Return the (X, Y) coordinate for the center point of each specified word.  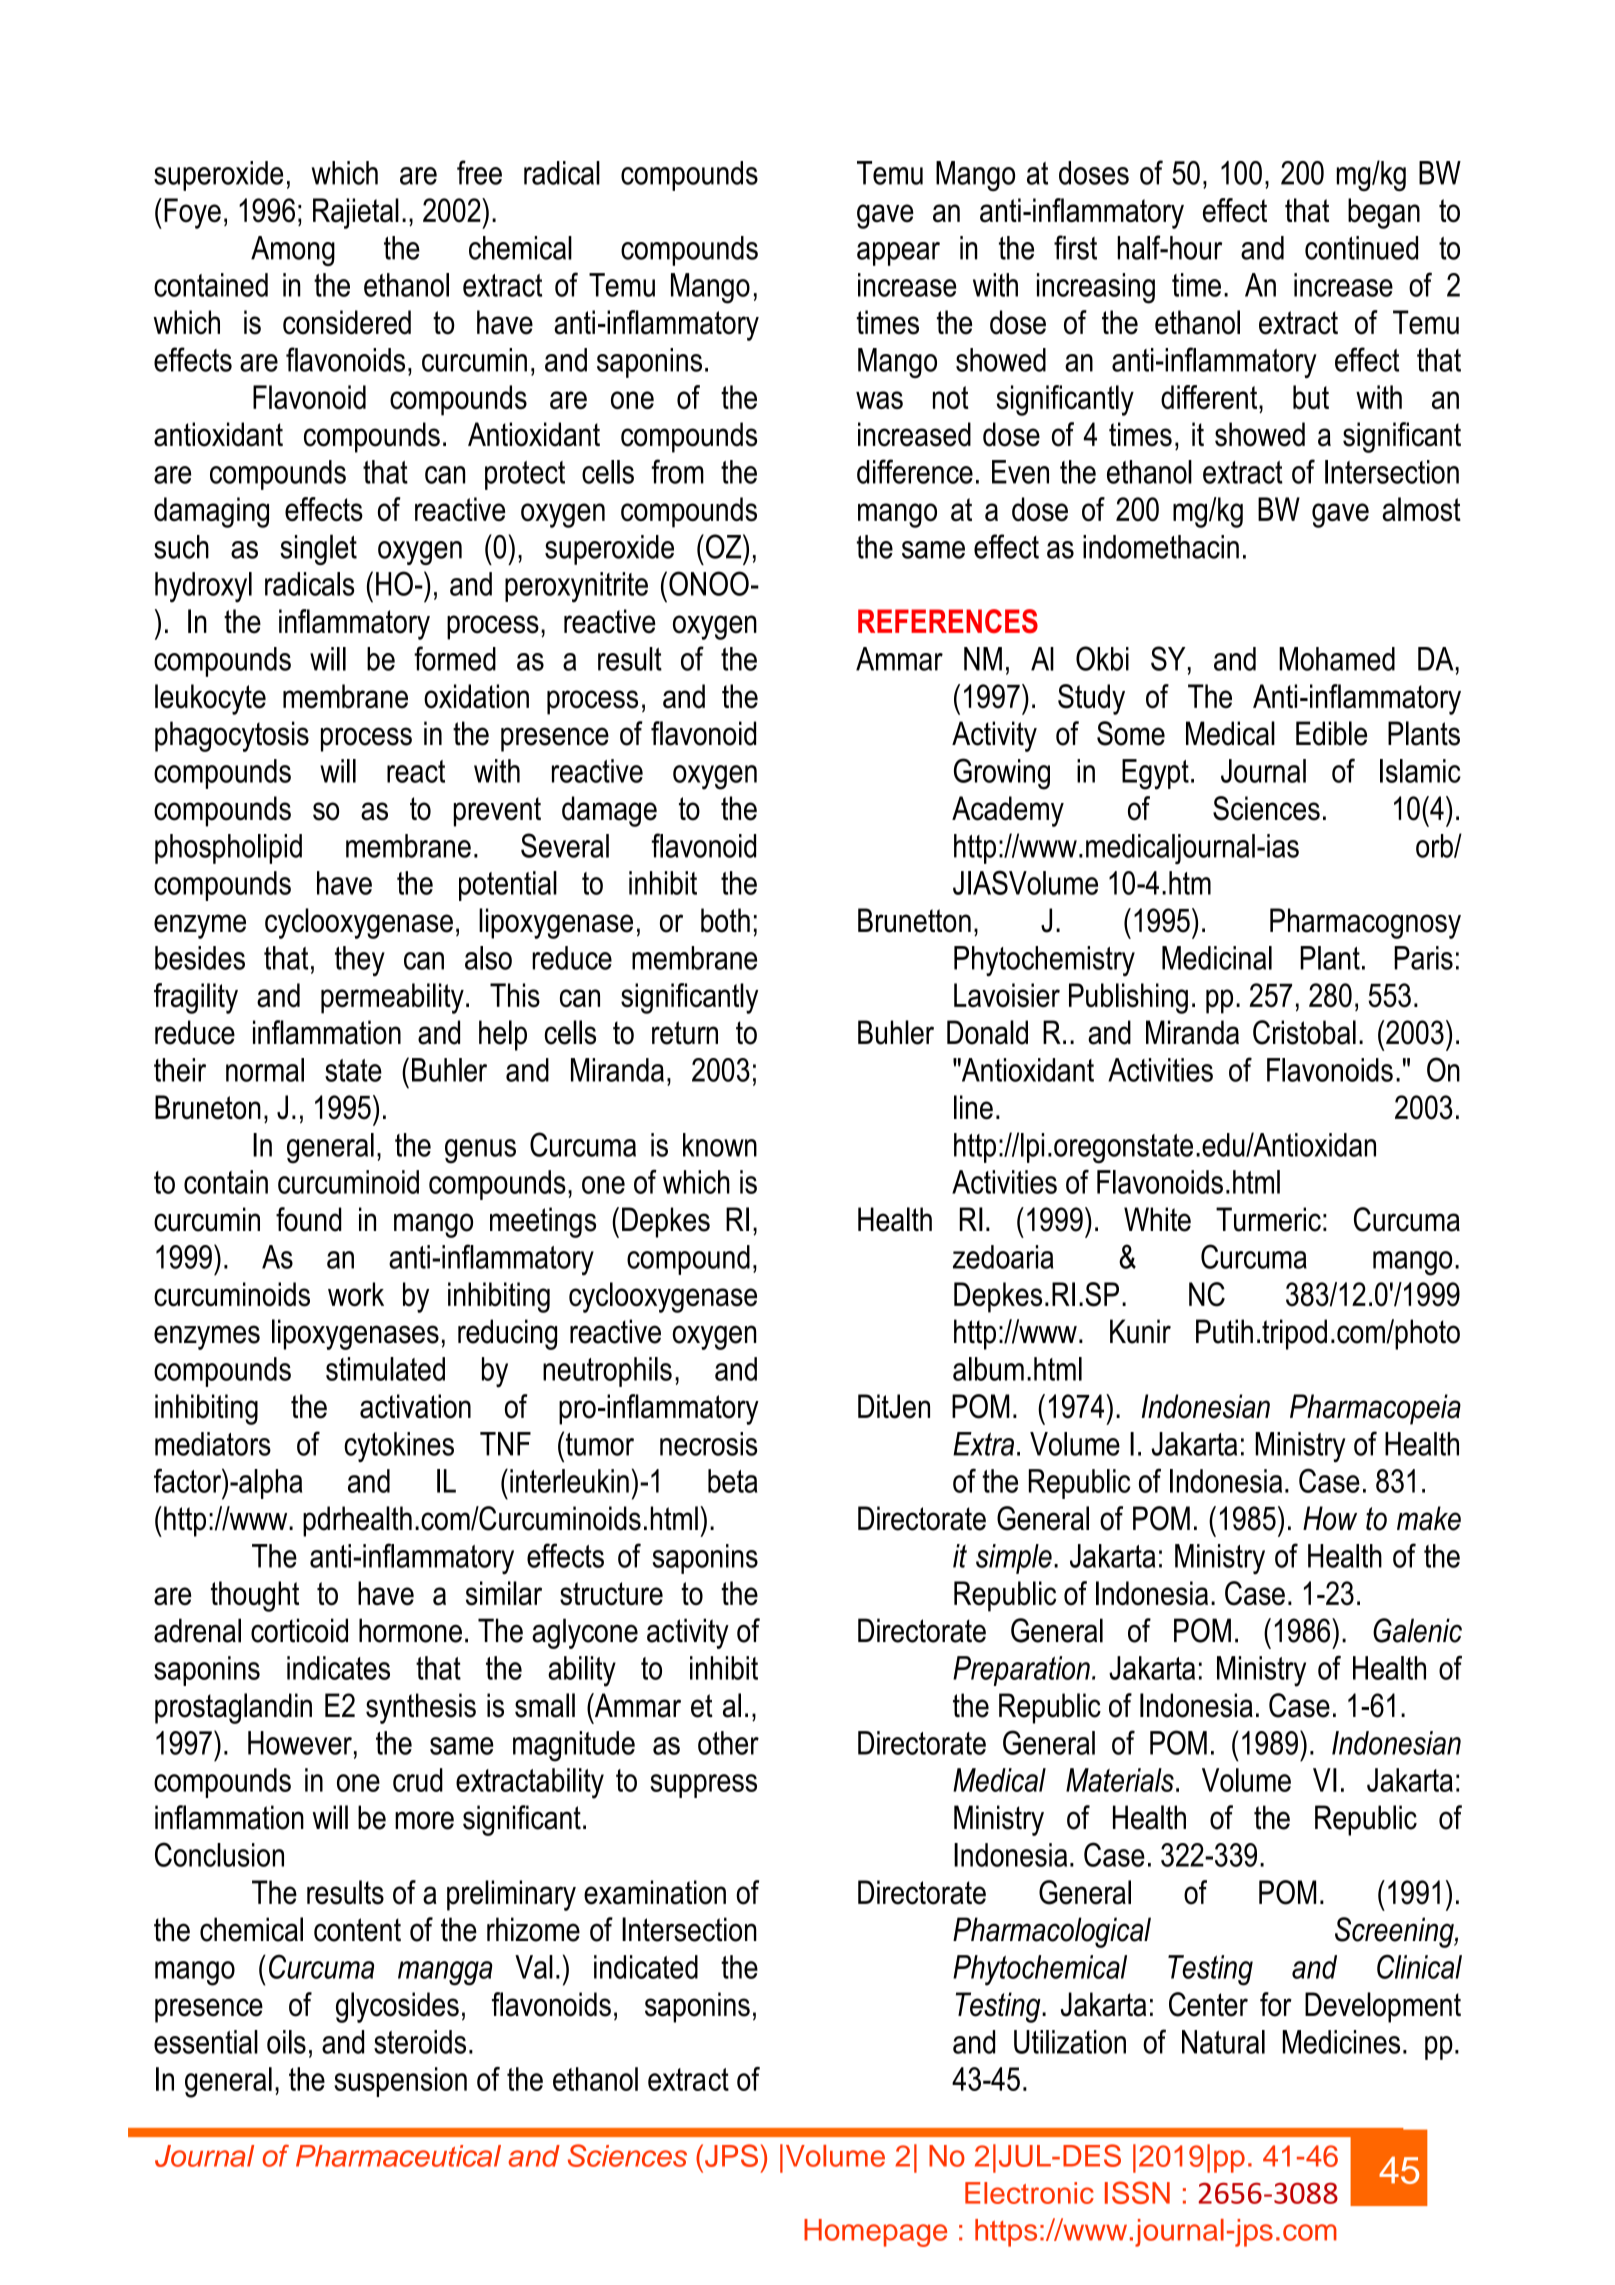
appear (898, 254)
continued (1361, 248)
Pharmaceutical (398, 2156)
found (309, 1219)
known (720, 1145)
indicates (338, 1668)
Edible (1331, 733)
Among (293, 251)
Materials (1120, 1780)
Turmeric (1268, 1219)
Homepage (875, 2233)
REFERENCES (948, 621)
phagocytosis (232, 736)
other (728, 1743)
